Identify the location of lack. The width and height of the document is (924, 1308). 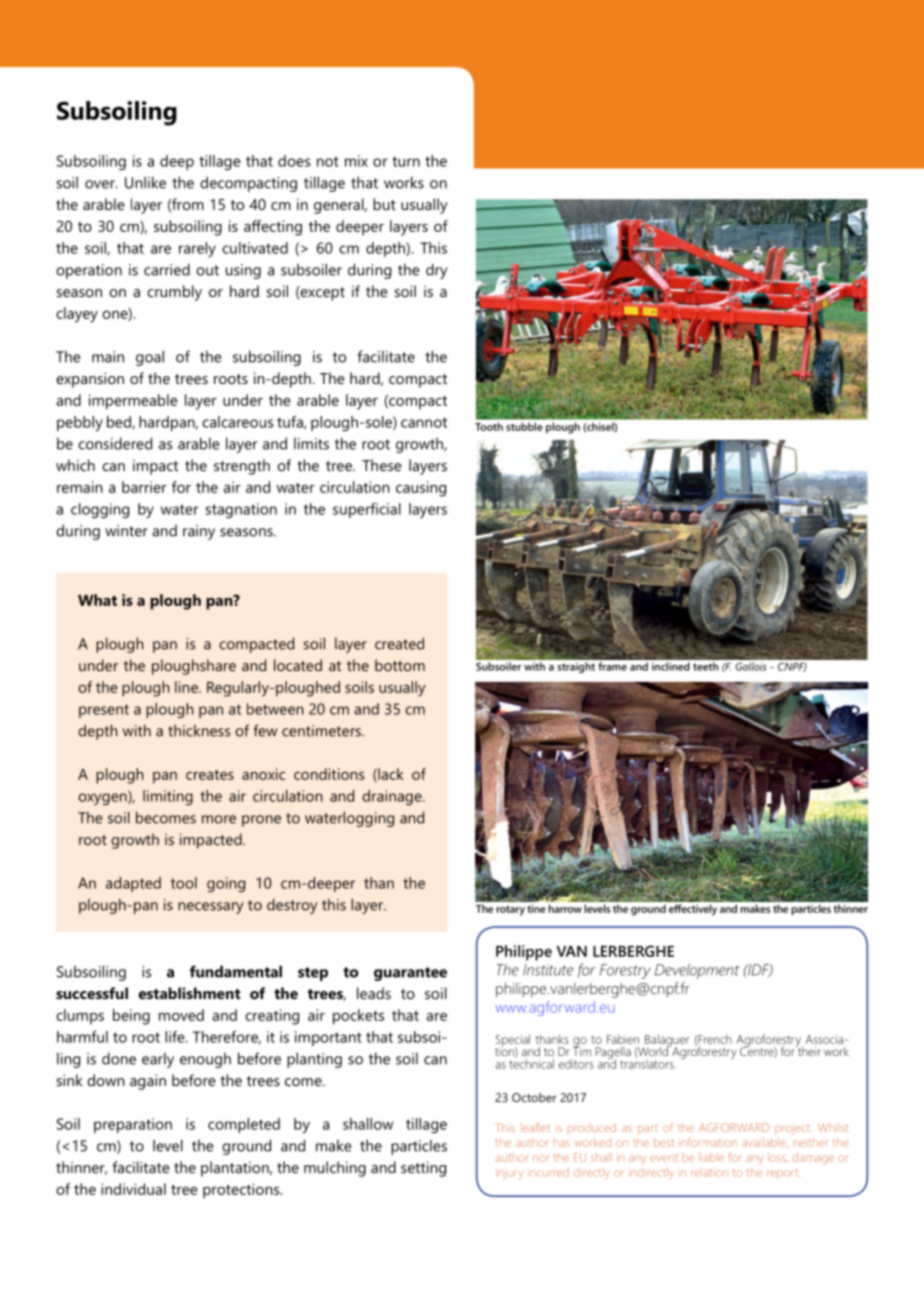
(390, 775).
